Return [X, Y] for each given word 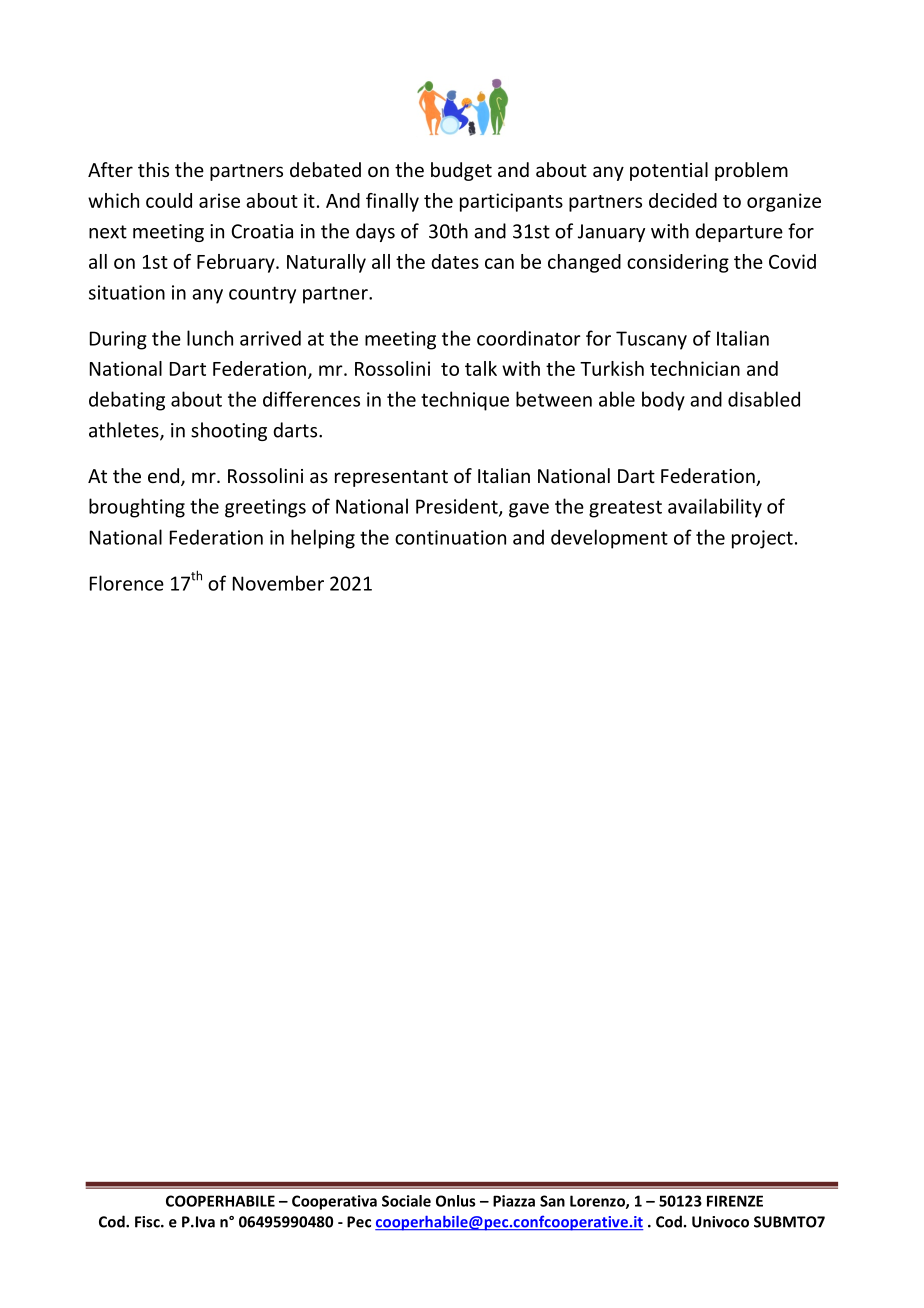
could [169, 200]
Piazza [514, 1201]
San [552, 1201]
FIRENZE [735, 1201]
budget [461, 171]
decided [683, 200]
